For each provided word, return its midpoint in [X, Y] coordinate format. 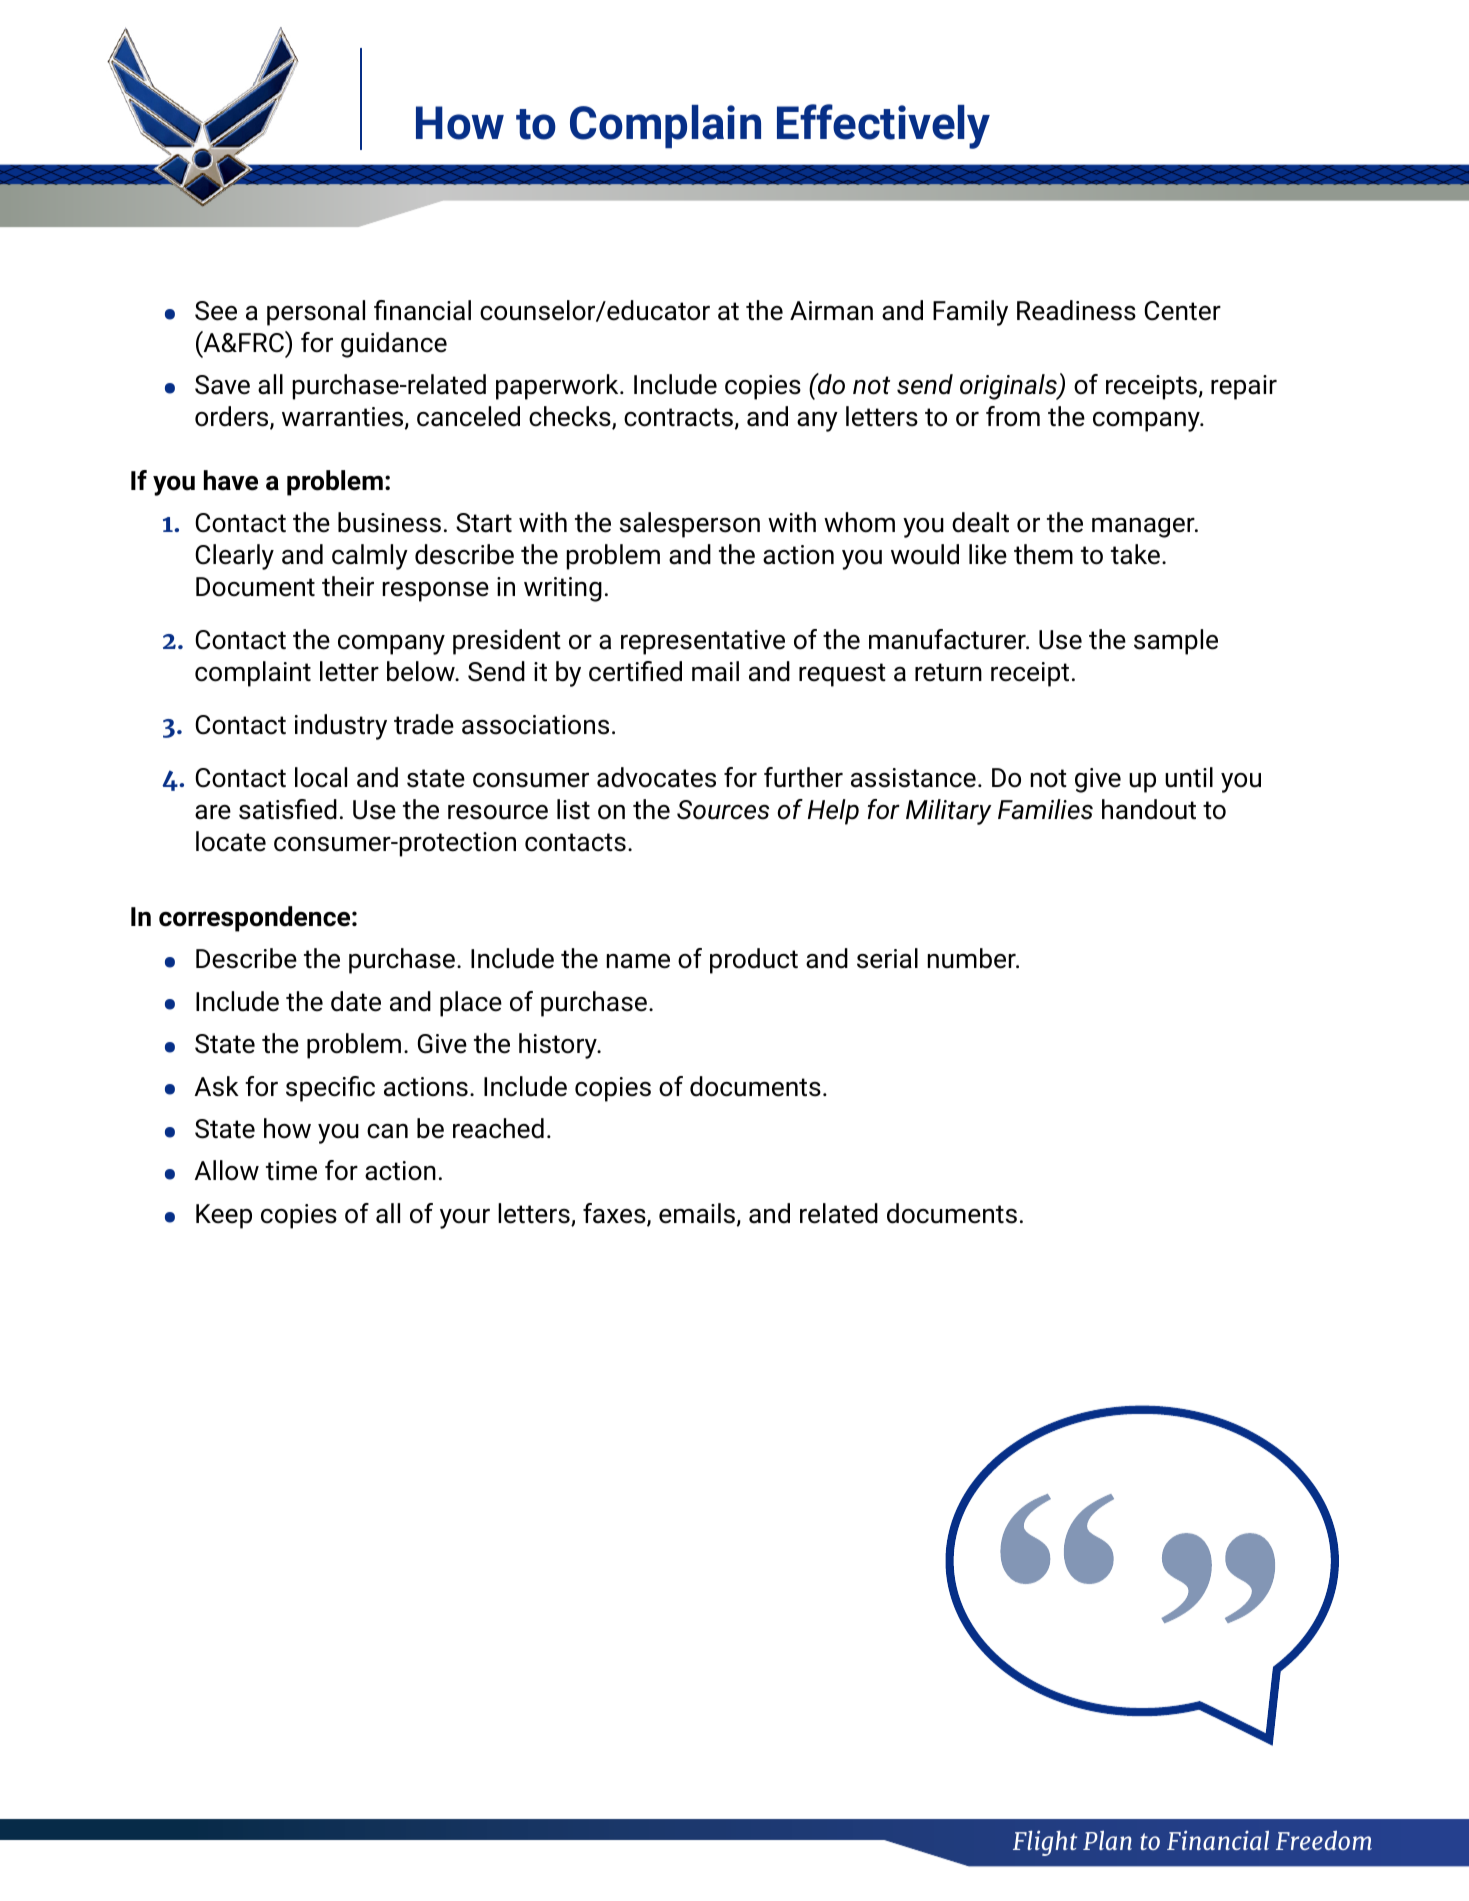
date [356, 1001]
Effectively [883, 126]
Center [1182, 311]
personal [316, 313]
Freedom [1324, 1840]
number [973, 958]
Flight [1045, 1843]
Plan [1107, 1840]
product [754, 961]
